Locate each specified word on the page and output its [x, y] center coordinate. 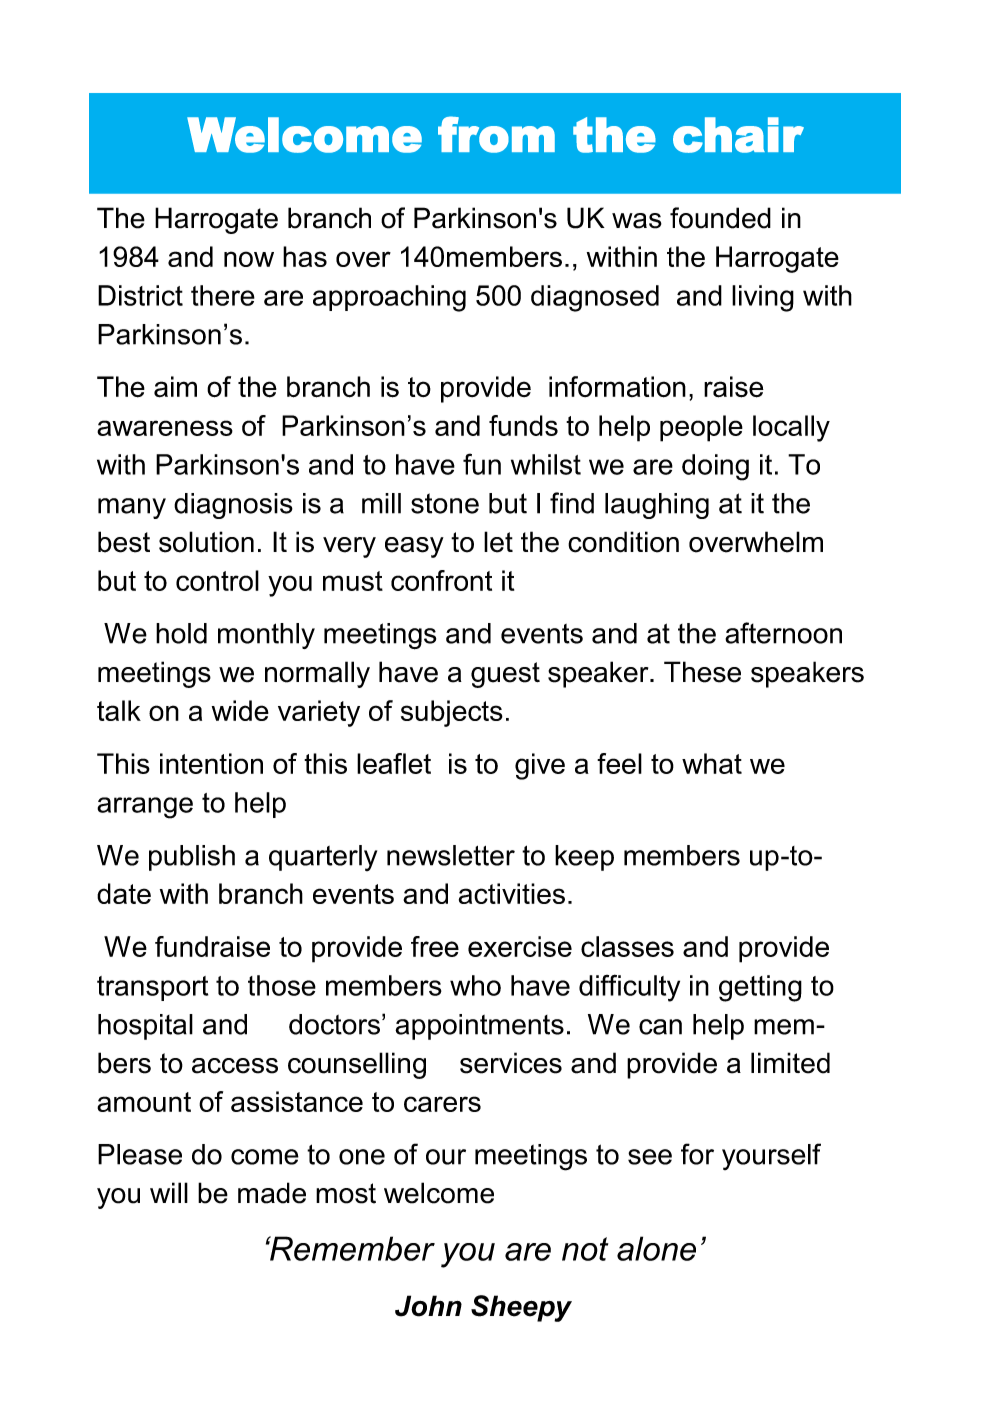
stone [445, 503]
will [169, 1192]
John [428, 1306]
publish [192, 858]
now [249, 259]
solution [206, 542]
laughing [657, 506]
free [435, 946]
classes [627, 946]
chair [738, 135]
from [496, 134]
